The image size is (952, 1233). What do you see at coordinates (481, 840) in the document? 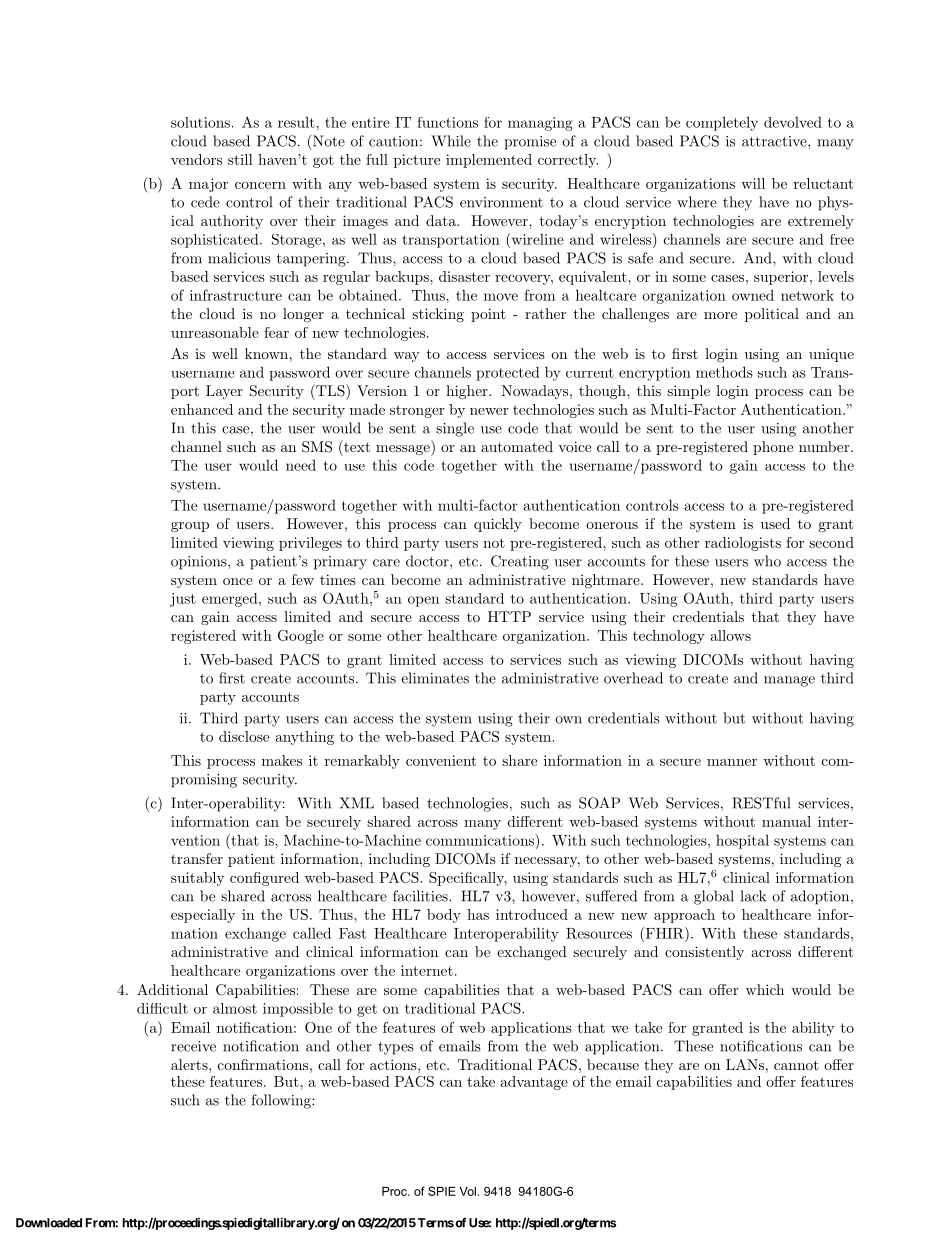
I see `communications` at bounding box center [481, 840].
